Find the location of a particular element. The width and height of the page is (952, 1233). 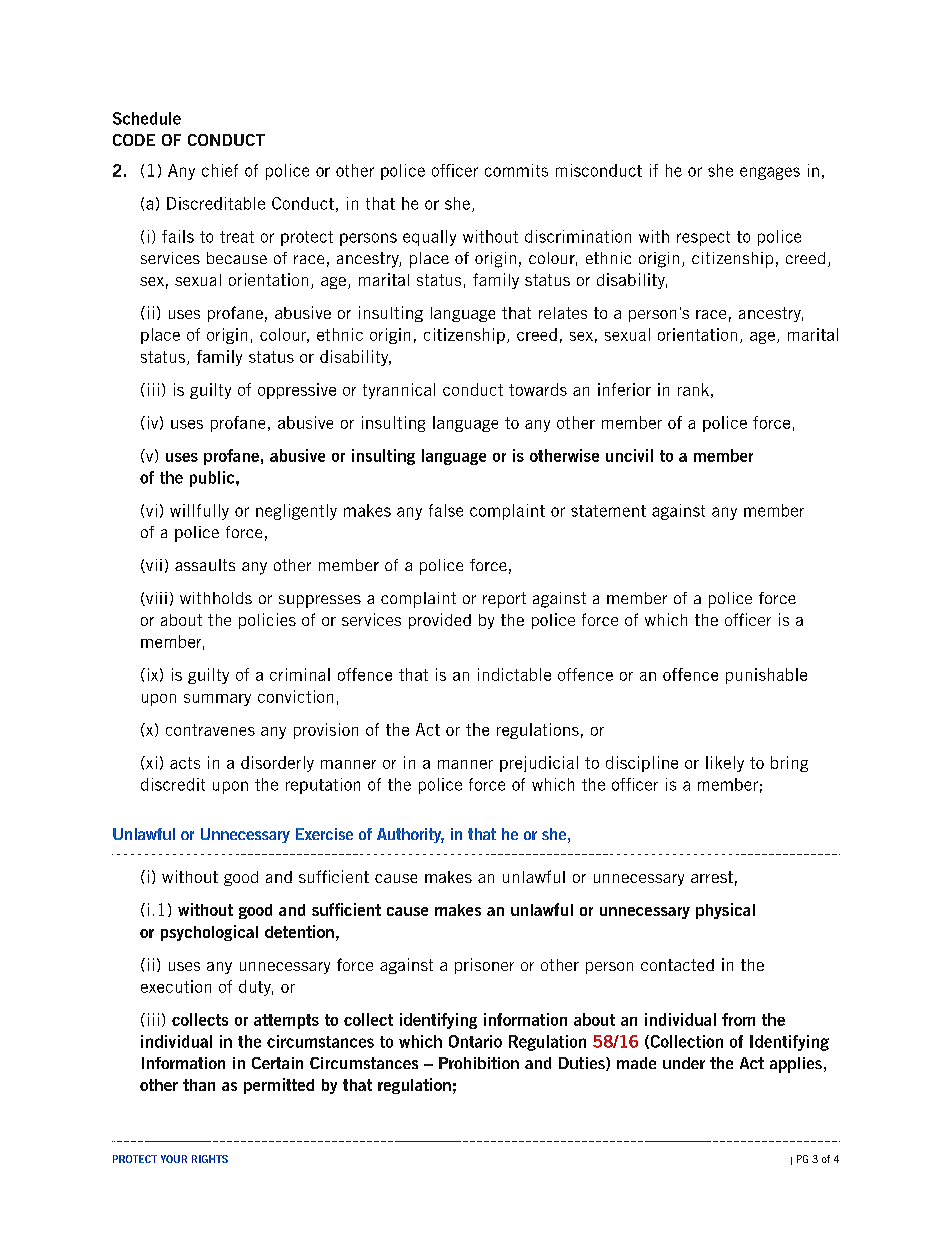

policies is located at coordinates (267, 621).
